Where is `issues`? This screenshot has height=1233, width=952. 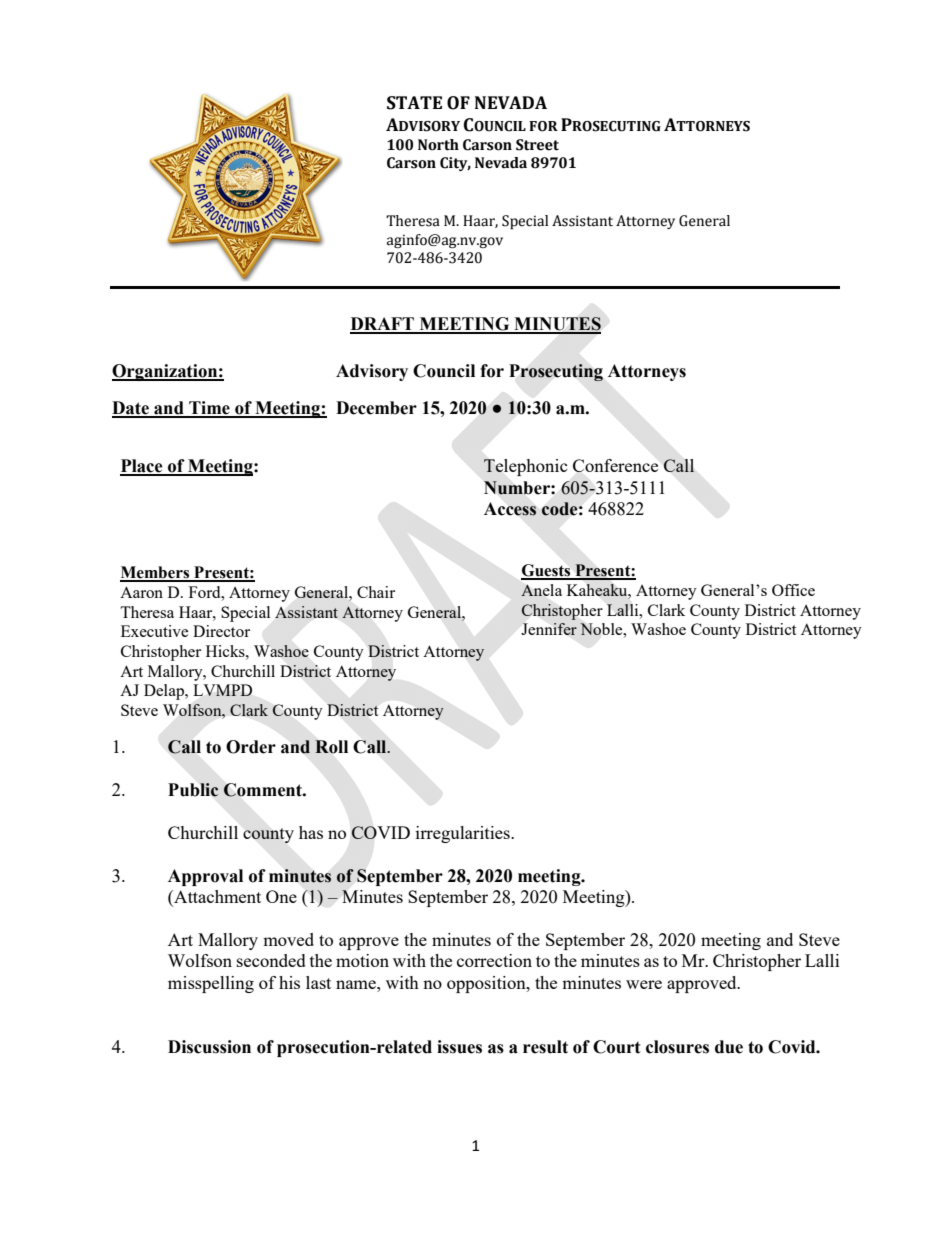 issues is located at coordinates (459, 1047).
